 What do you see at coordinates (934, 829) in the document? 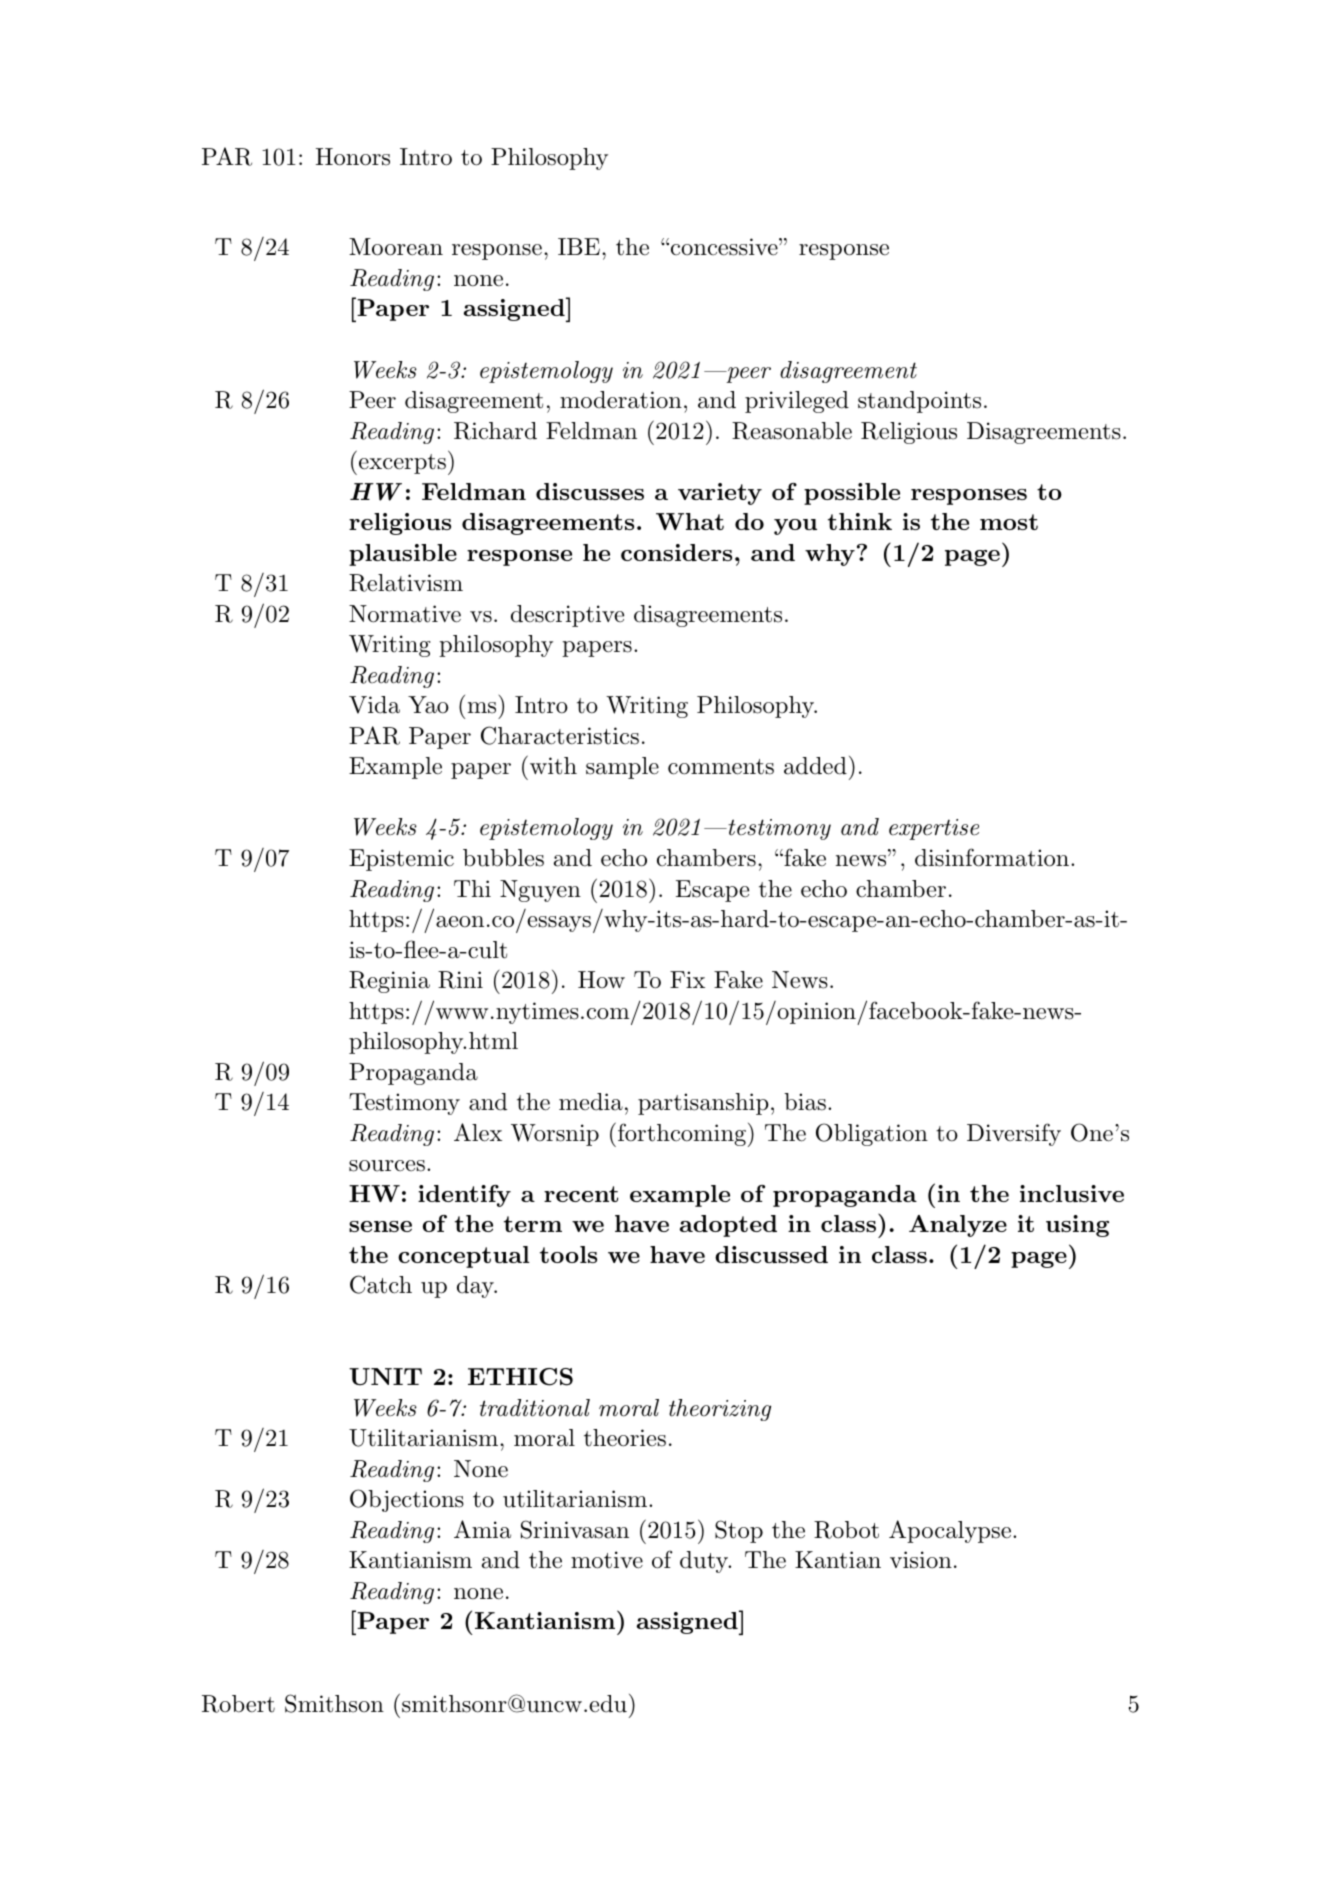
I see `expertise` at bounding box center [934, 829].
